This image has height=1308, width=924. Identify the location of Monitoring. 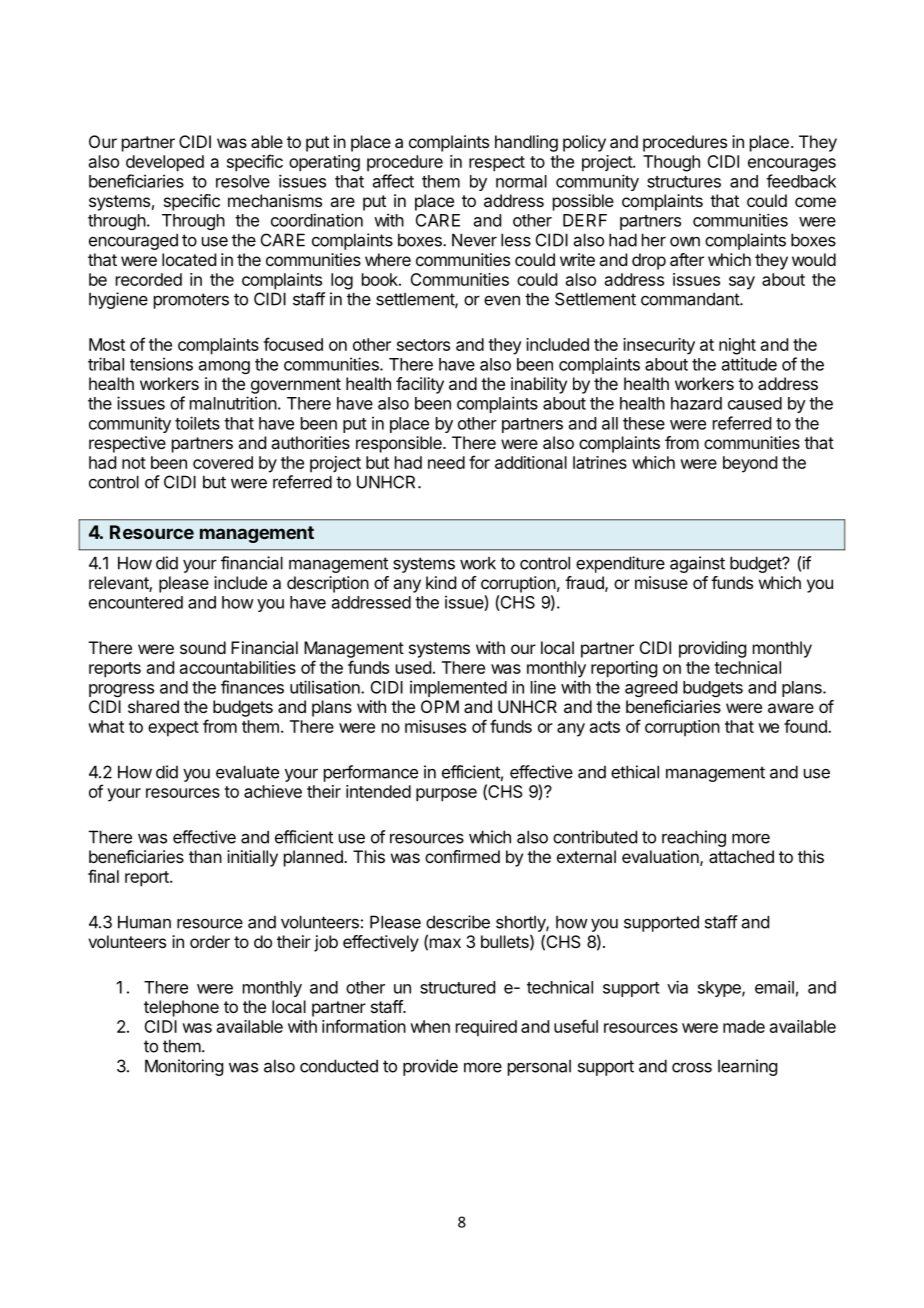
(184, 1067).
